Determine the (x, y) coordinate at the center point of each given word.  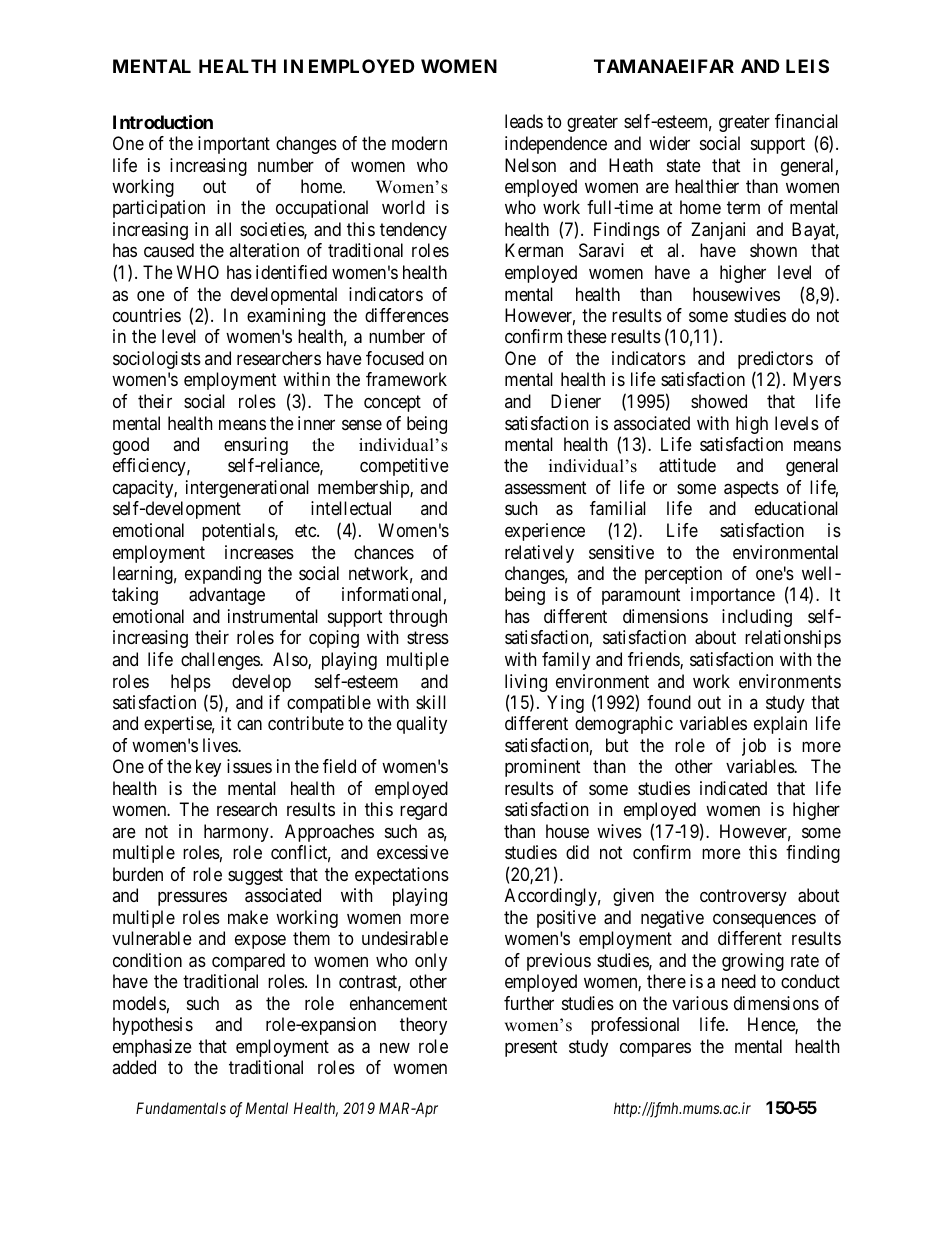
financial (806, 121)
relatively (539, 554)
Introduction (163, 122)
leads (524, 121)
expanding (223, 575)
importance (733, 596)
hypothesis (153, 1026)
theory (423, 1026)
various (700, 1003)
